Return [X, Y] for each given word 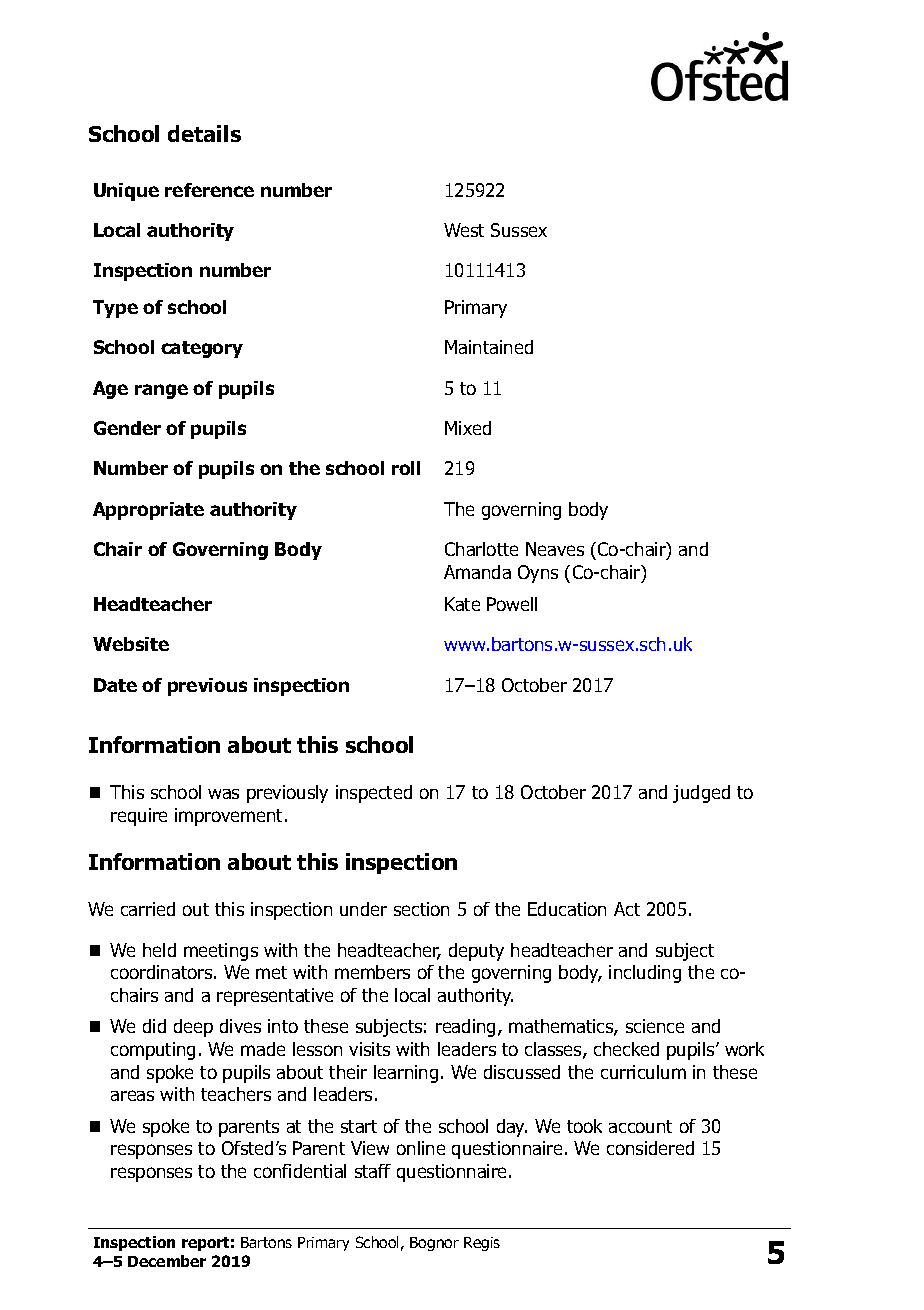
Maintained [489, 347]
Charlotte [481, 549]
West [464, 230]
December [167, 1261]
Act [627, 909]
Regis [482, 1244]
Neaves [555, 549]
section [421, 909]
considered [650, 1148]
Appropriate [148, 511]
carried [148, 909]
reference [209, 190]
